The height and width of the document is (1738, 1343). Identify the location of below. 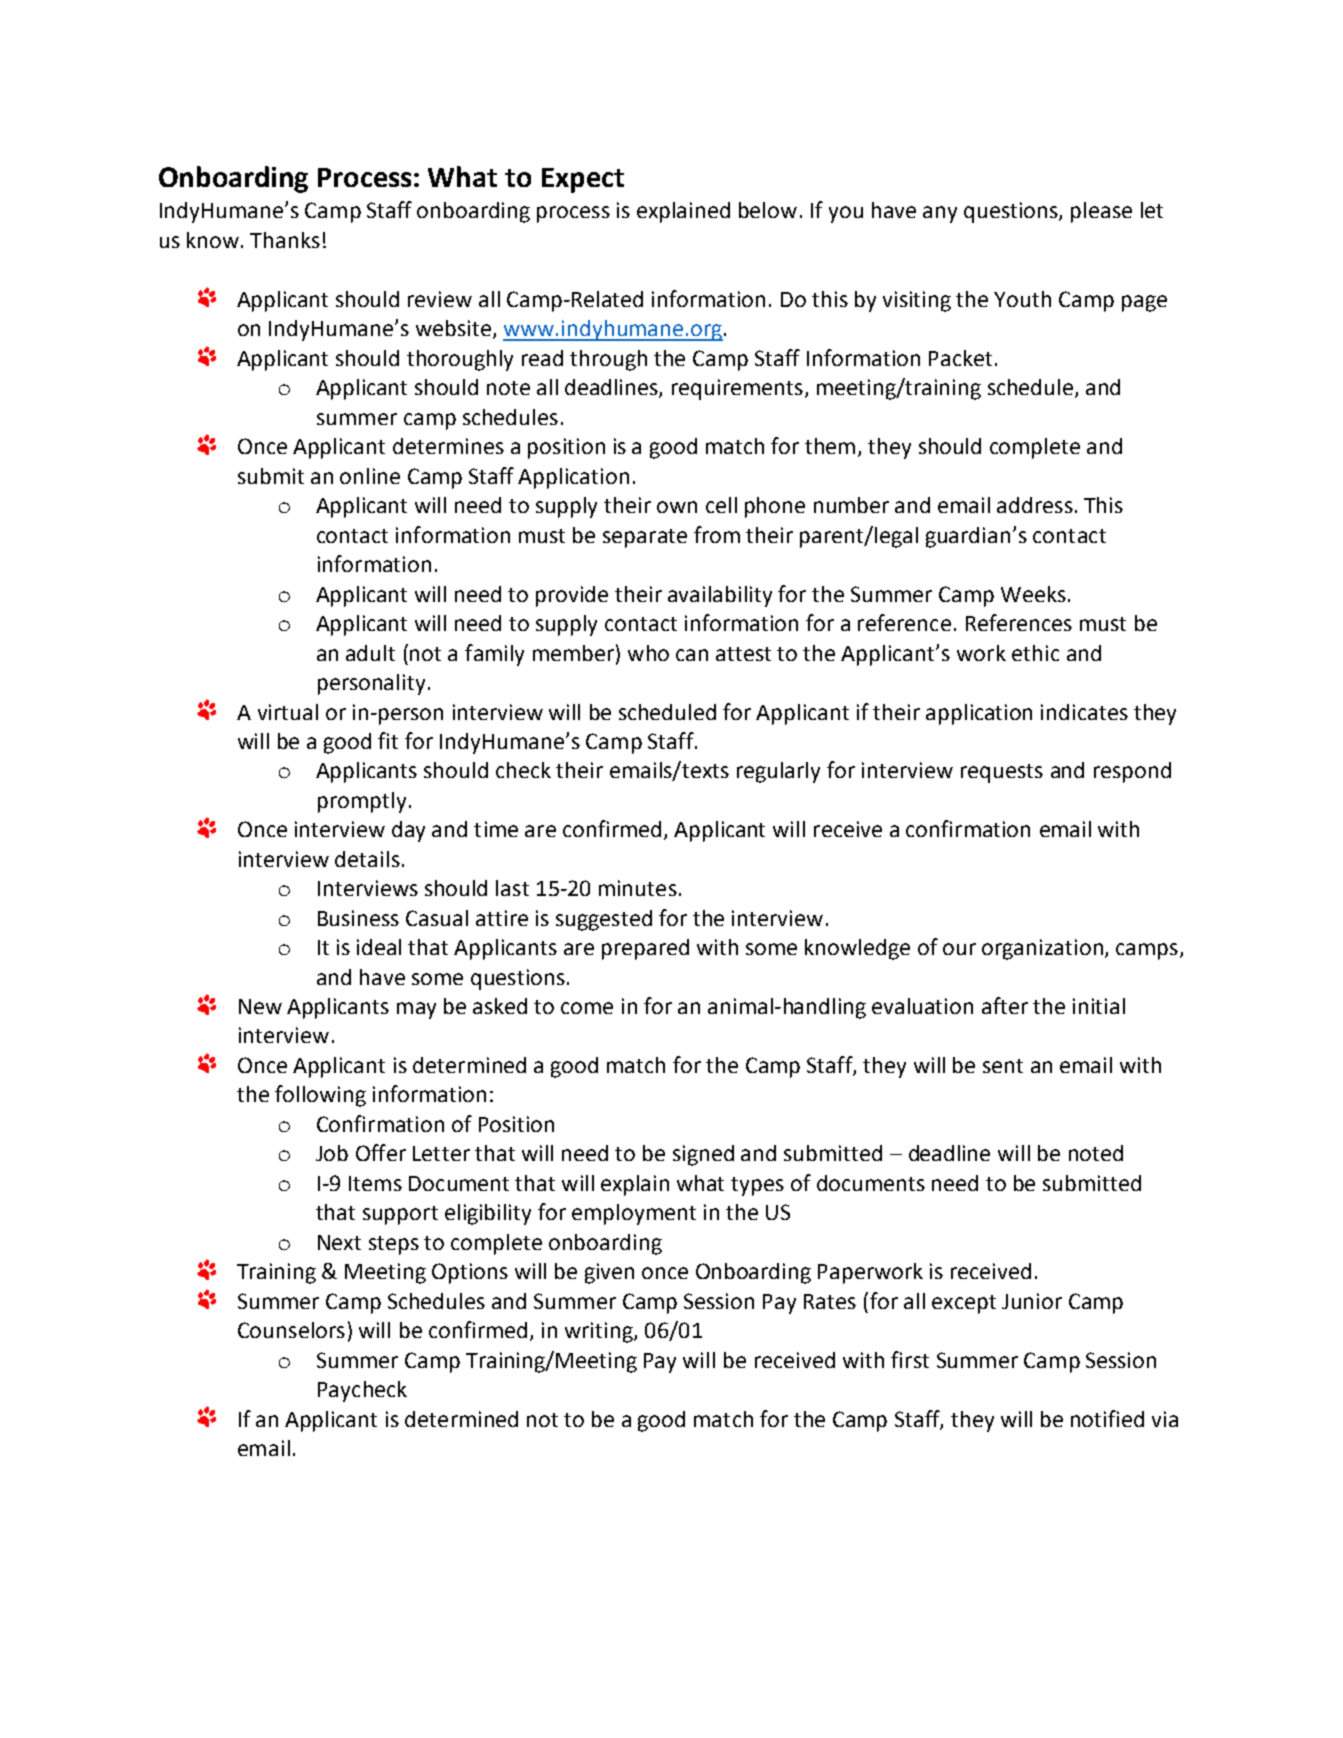
(768, 210).
